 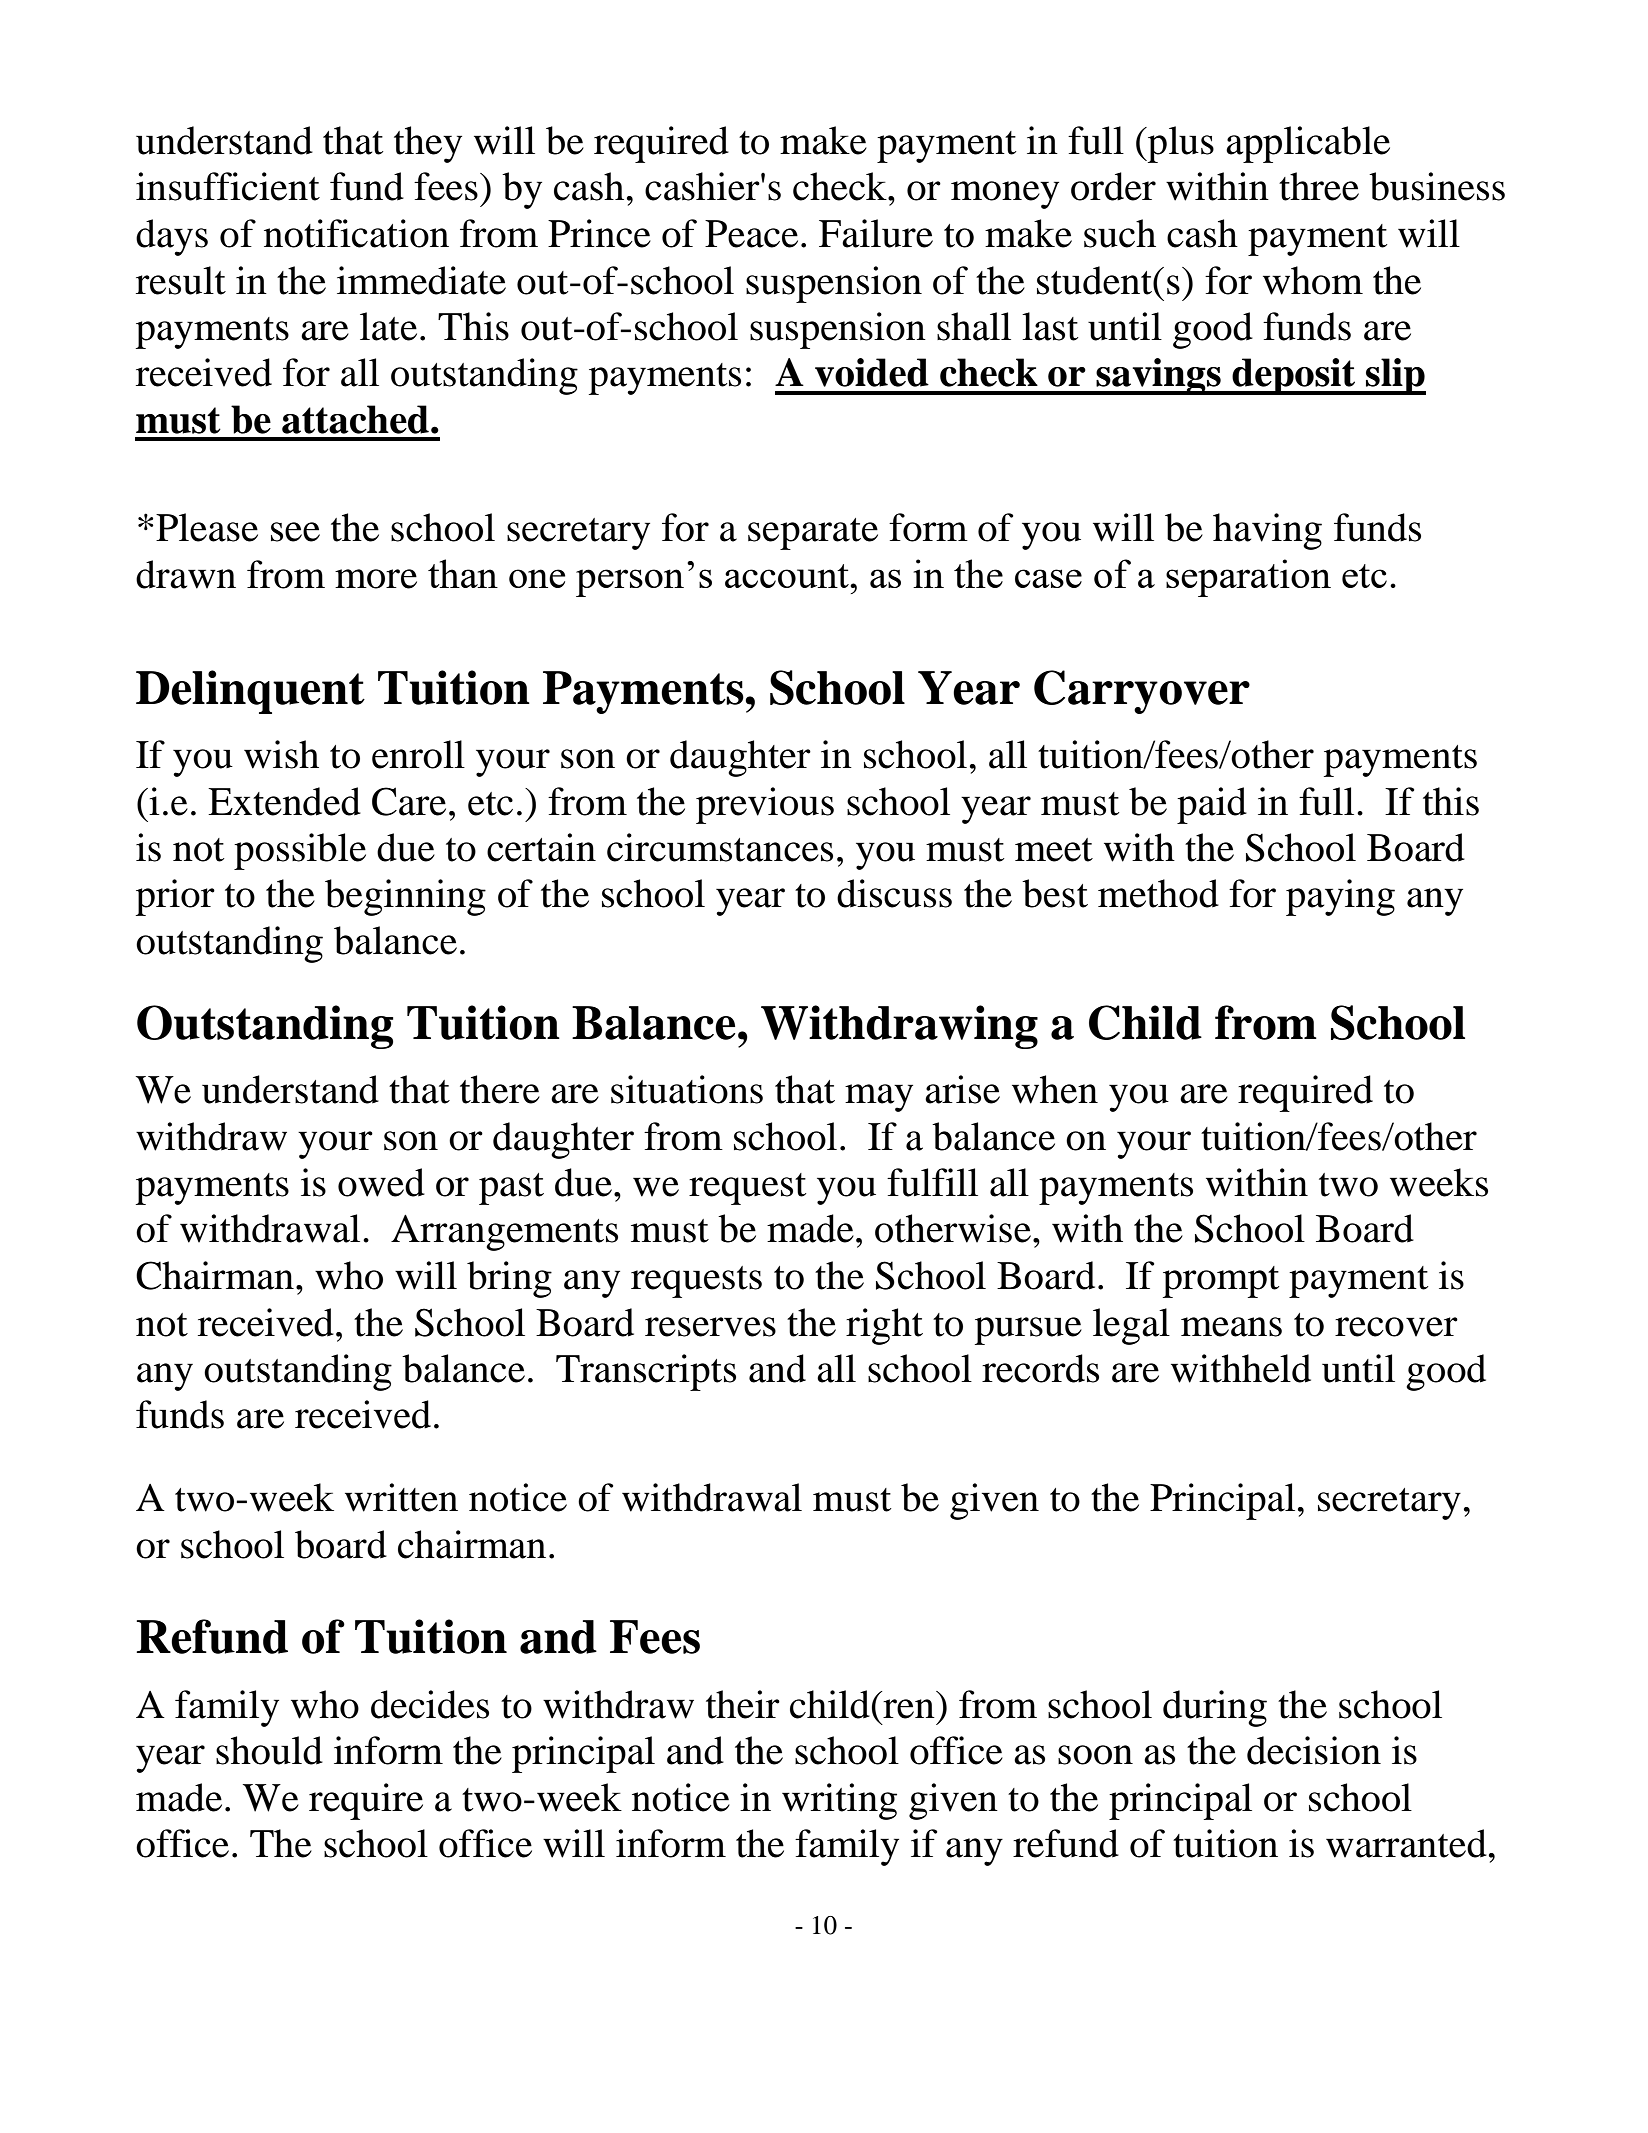 What do you see at coordinates (751, 234) in the screenshot?
I see `Peace` at bounding box center [751, 234].
